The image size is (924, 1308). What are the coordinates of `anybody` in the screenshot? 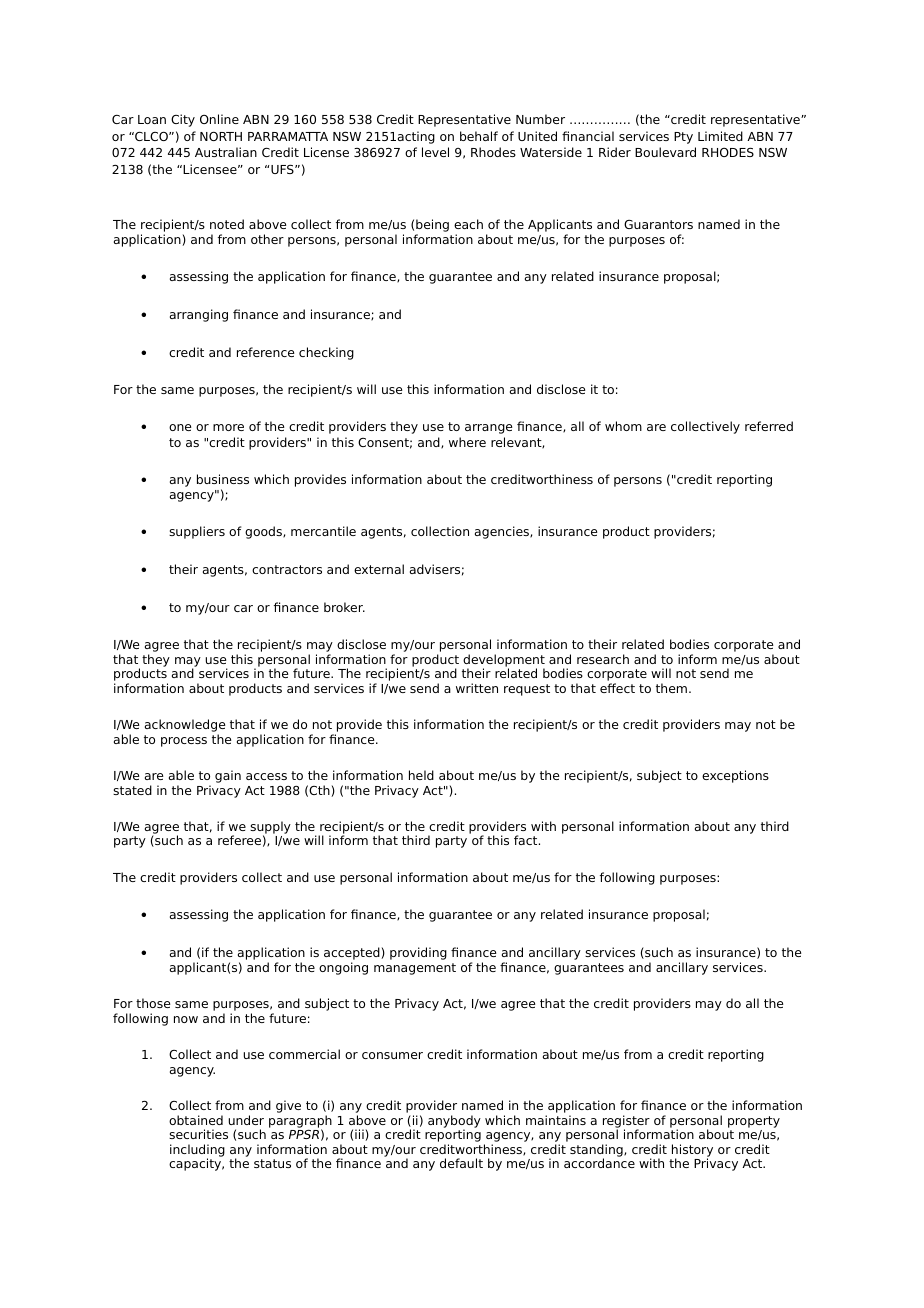 It's located at (454, 1122).
